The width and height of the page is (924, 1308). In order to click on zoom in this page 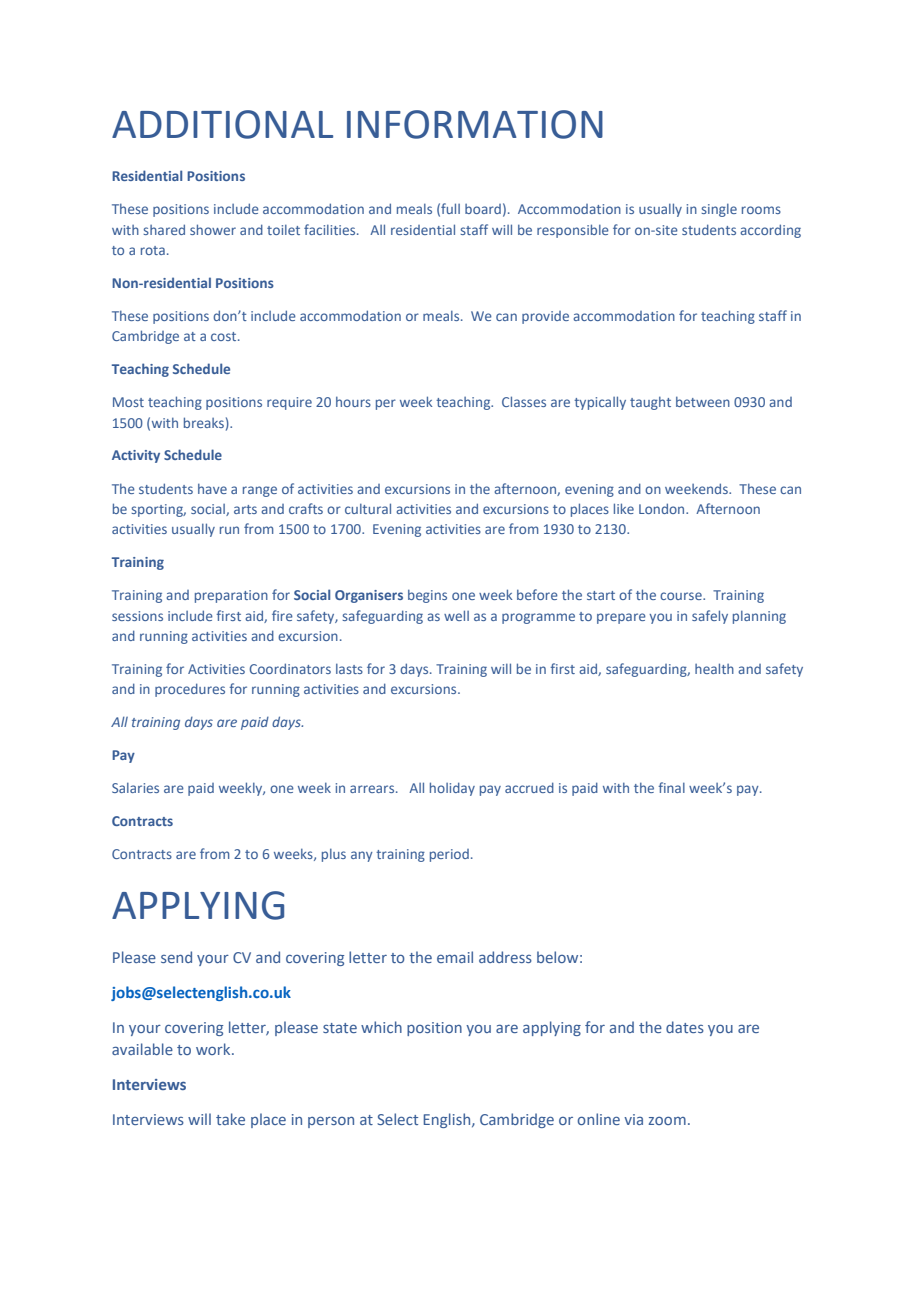, I will do `click(667, 1121)`.
